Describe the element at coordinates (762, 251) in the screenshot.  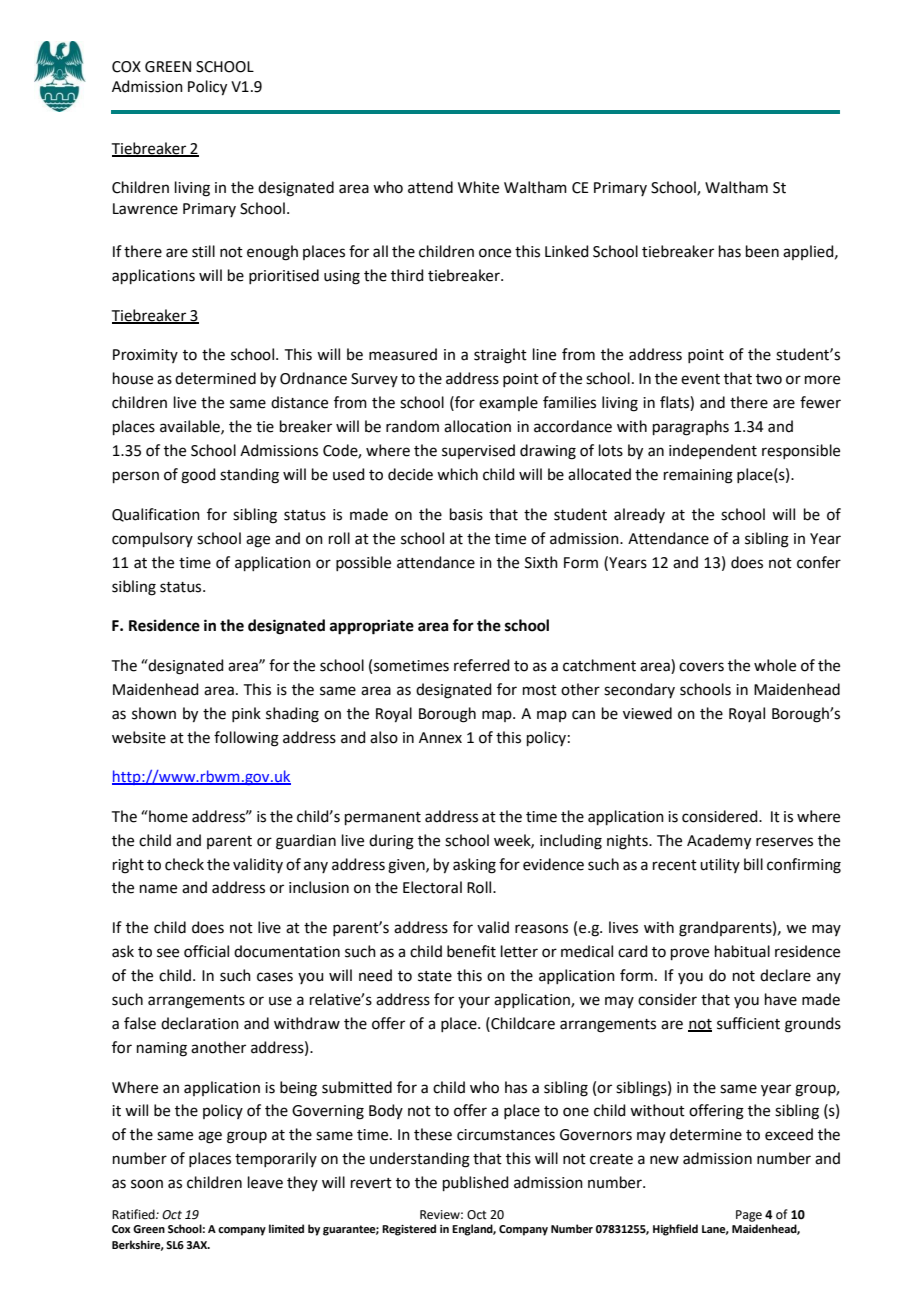
I see `been` at that location.
